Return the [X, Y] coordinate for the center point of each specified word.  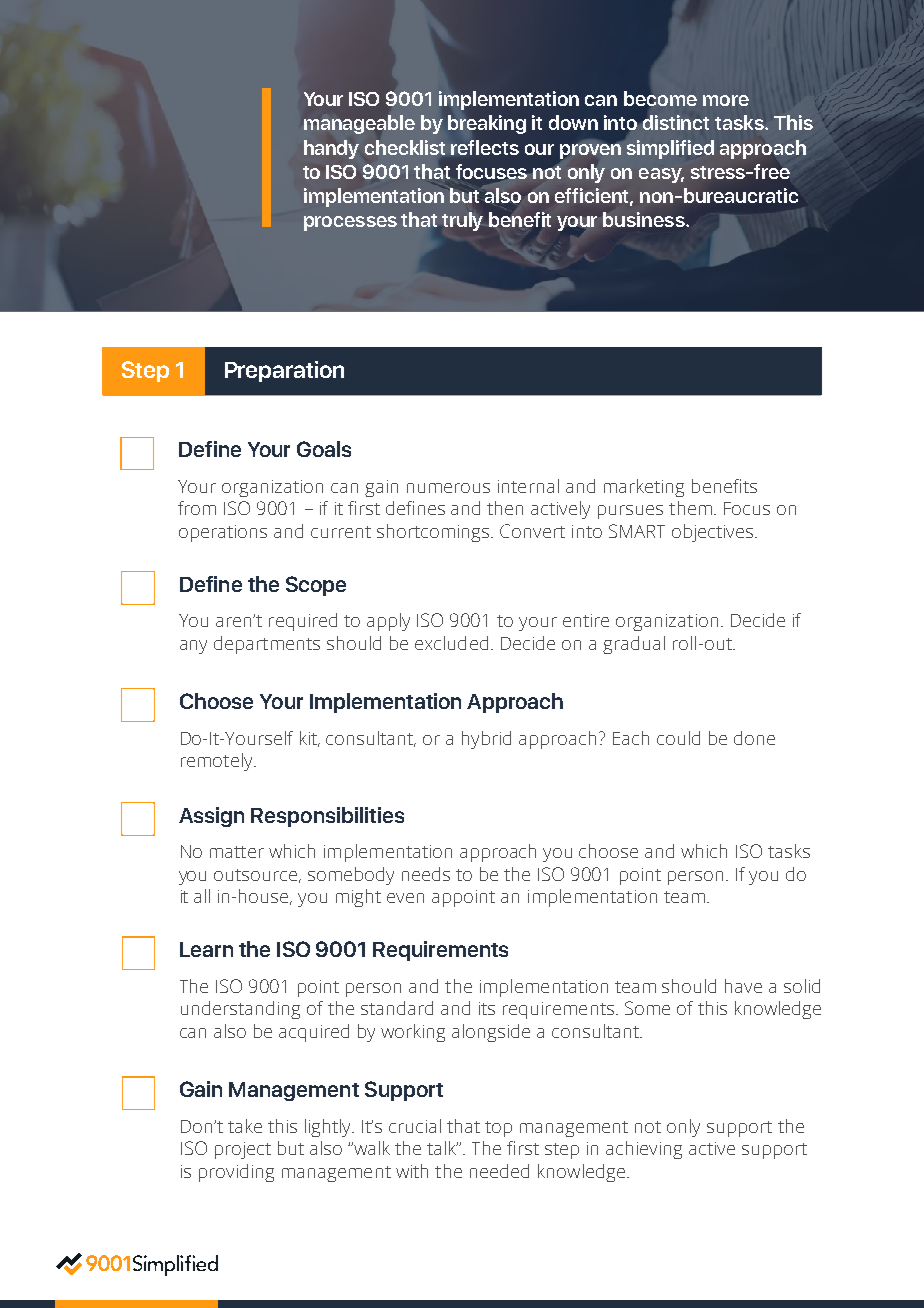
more [726, 100]
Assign [211, 817]
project [243, 1150]
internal [528, 486]
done [754, 738]
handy [331, 149]
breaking [487, 124]
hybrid [486, 740]
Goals [324, 449]
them [690, 508]
